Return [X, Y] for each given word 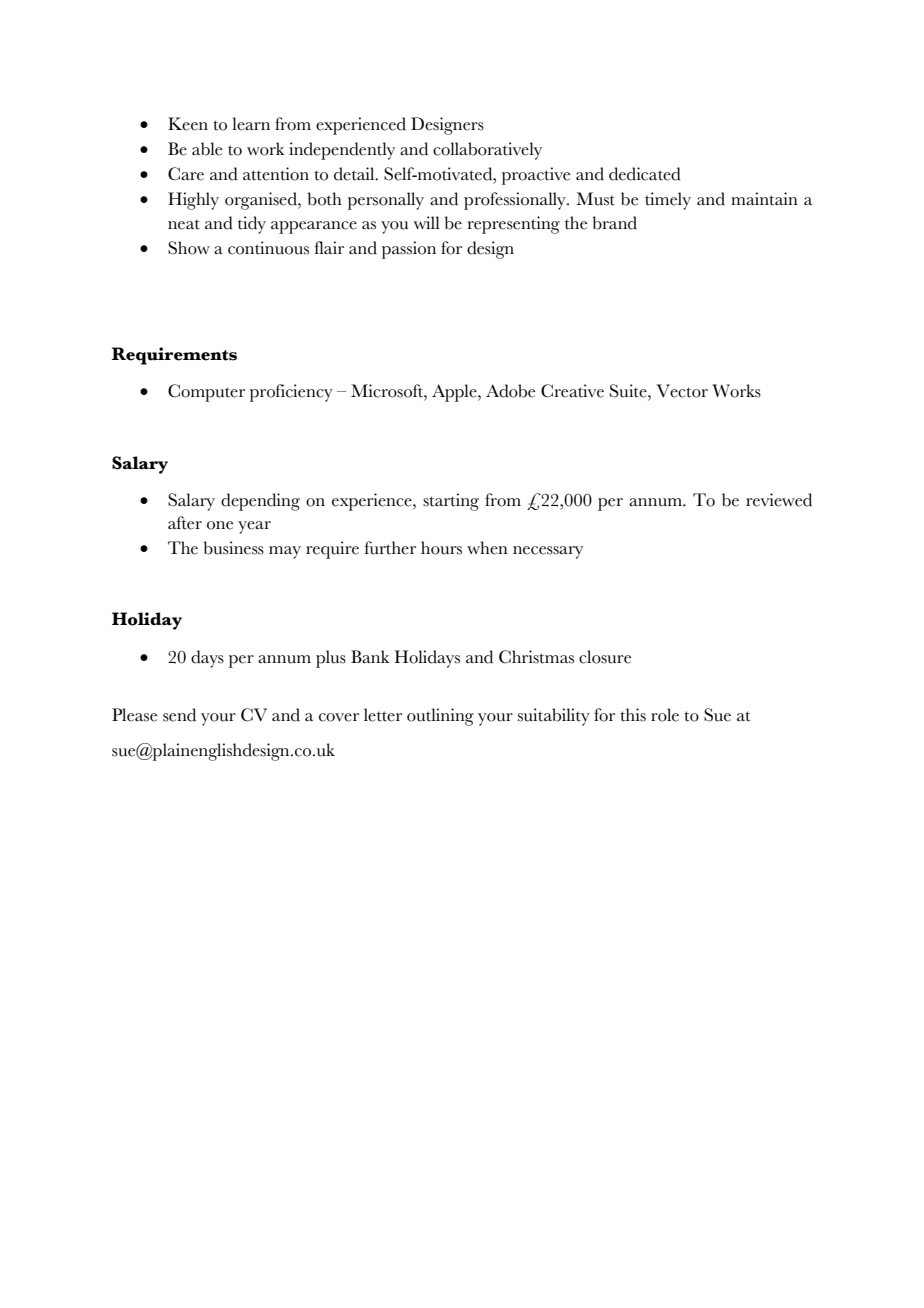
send [179, 715]
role [665, 715]
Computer [206, 393]
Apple [455, 393]
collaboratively [487, 151]
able [207, 149]
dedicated [645, 174]
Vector [682, 391]
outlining [440, 717]
